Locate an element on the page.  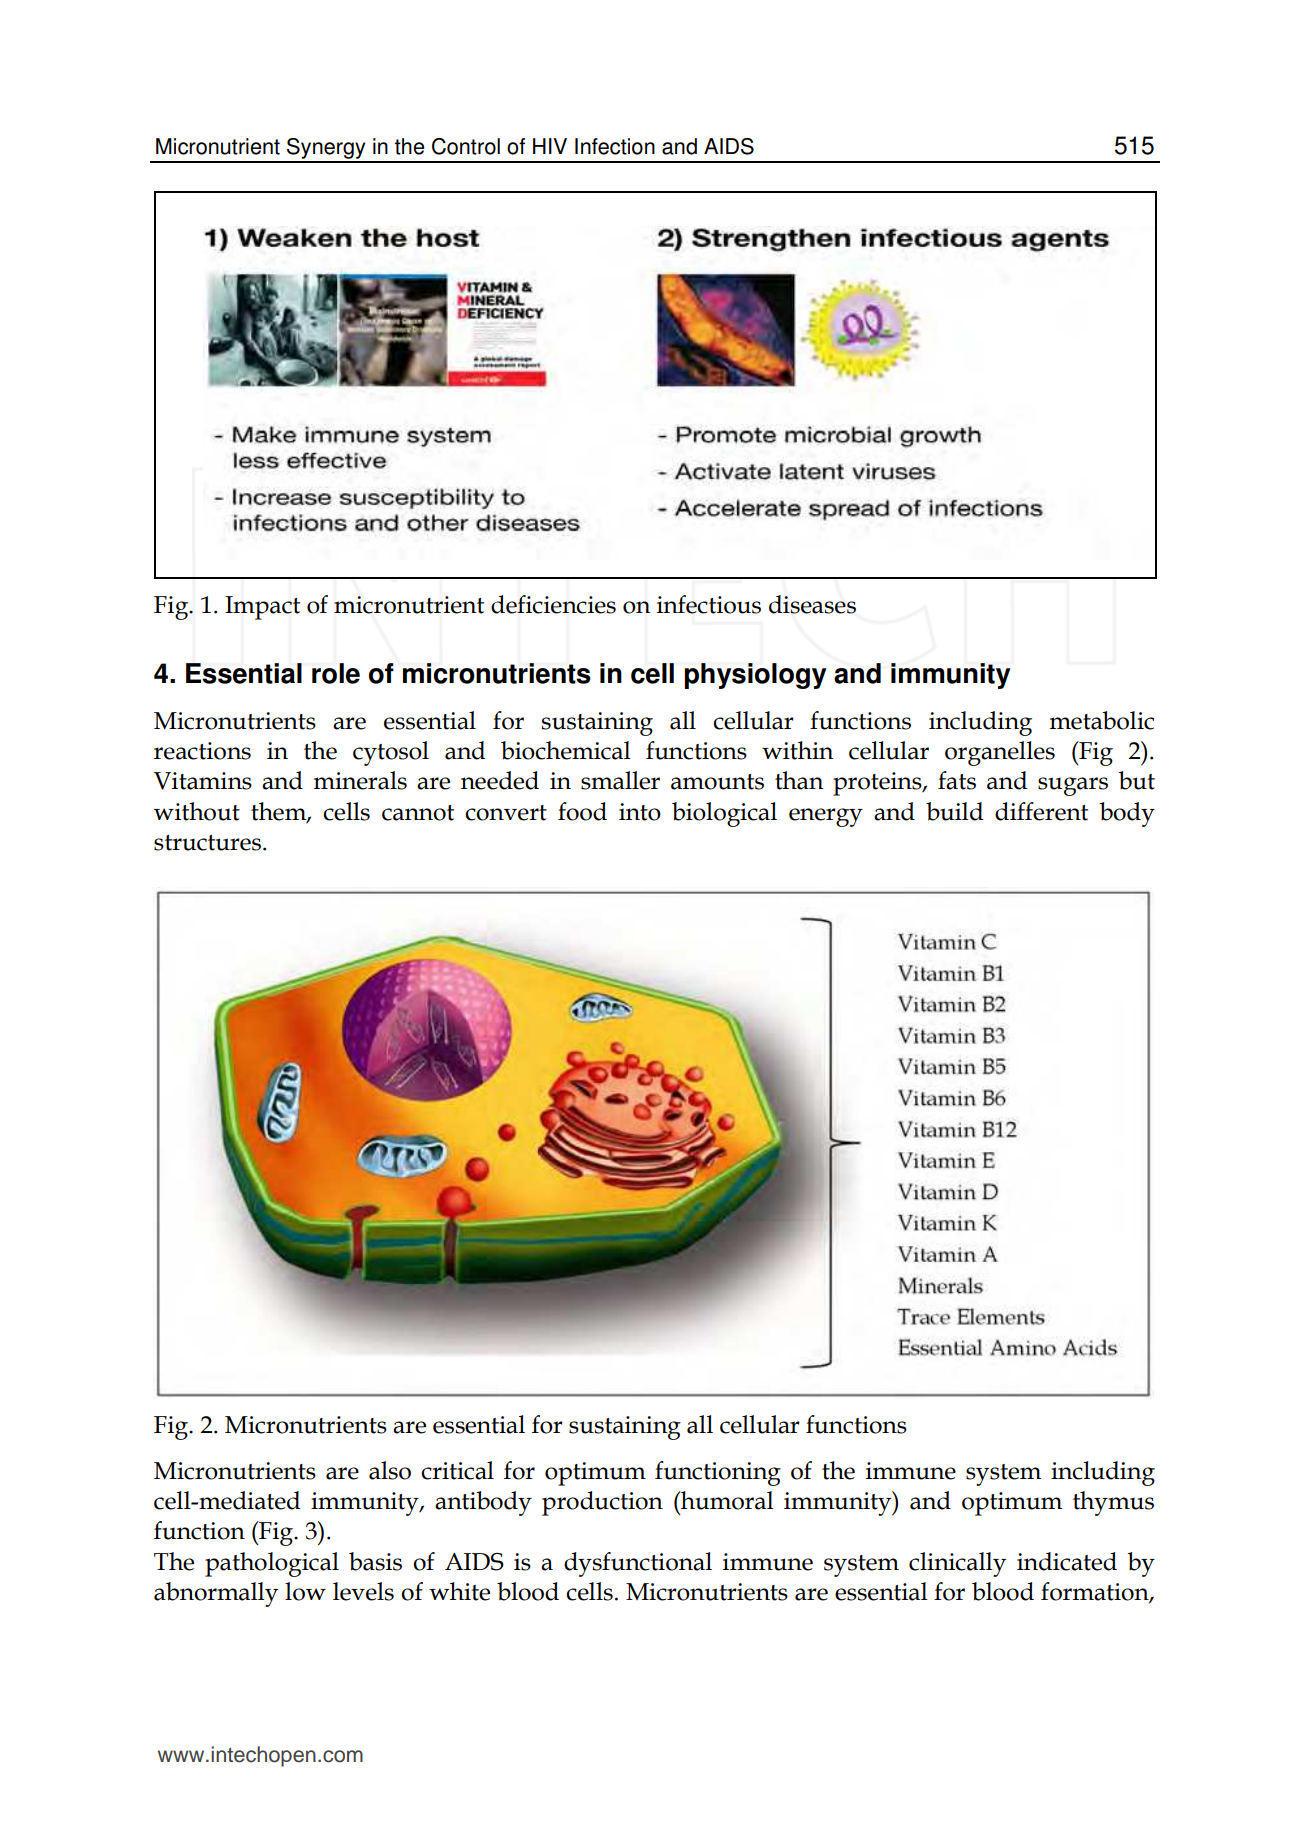
HIV is located at coordinates (550, 146).
